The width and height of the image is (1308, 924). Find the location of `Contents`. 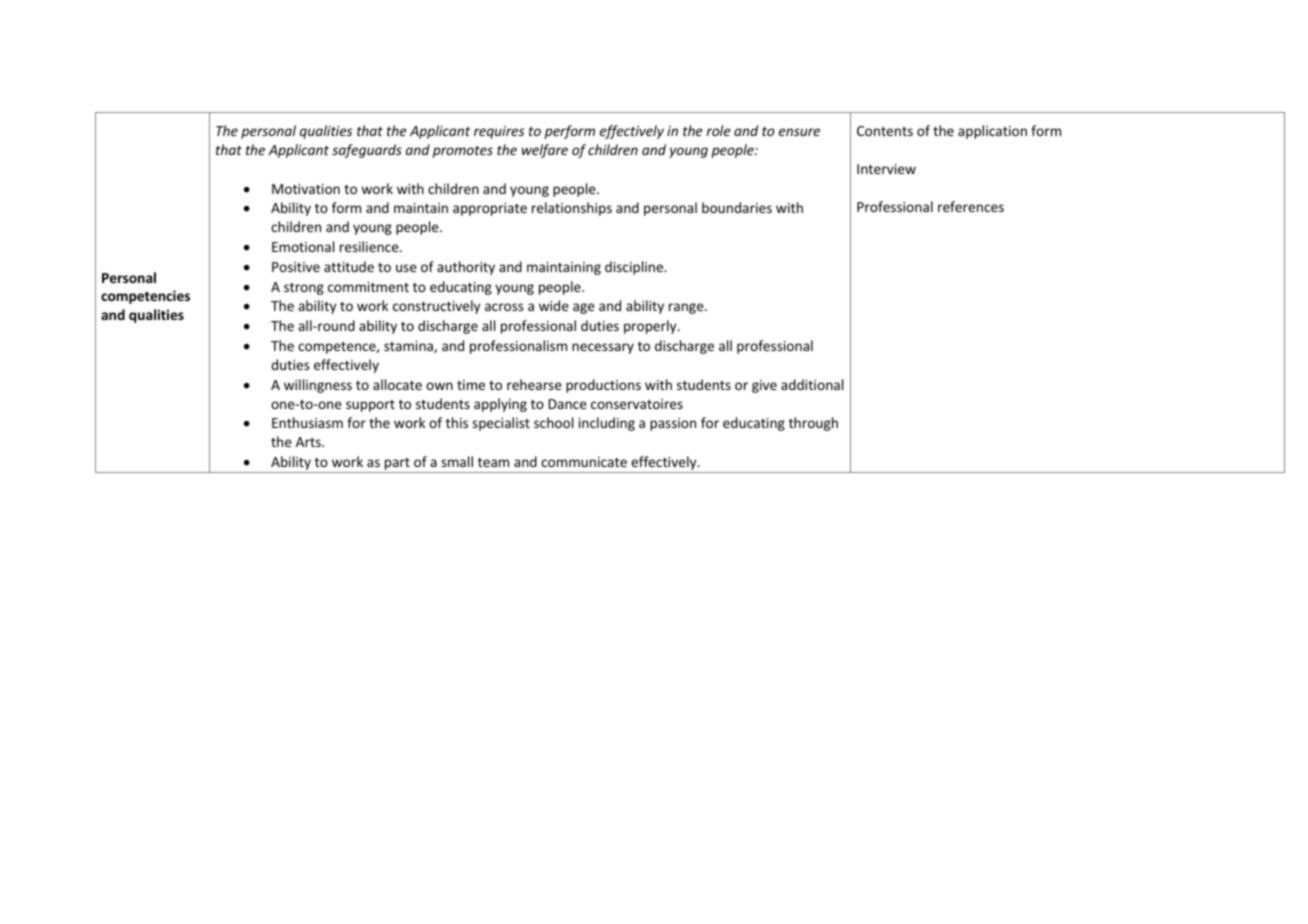

Contents is located at coordinates (885, 131).
